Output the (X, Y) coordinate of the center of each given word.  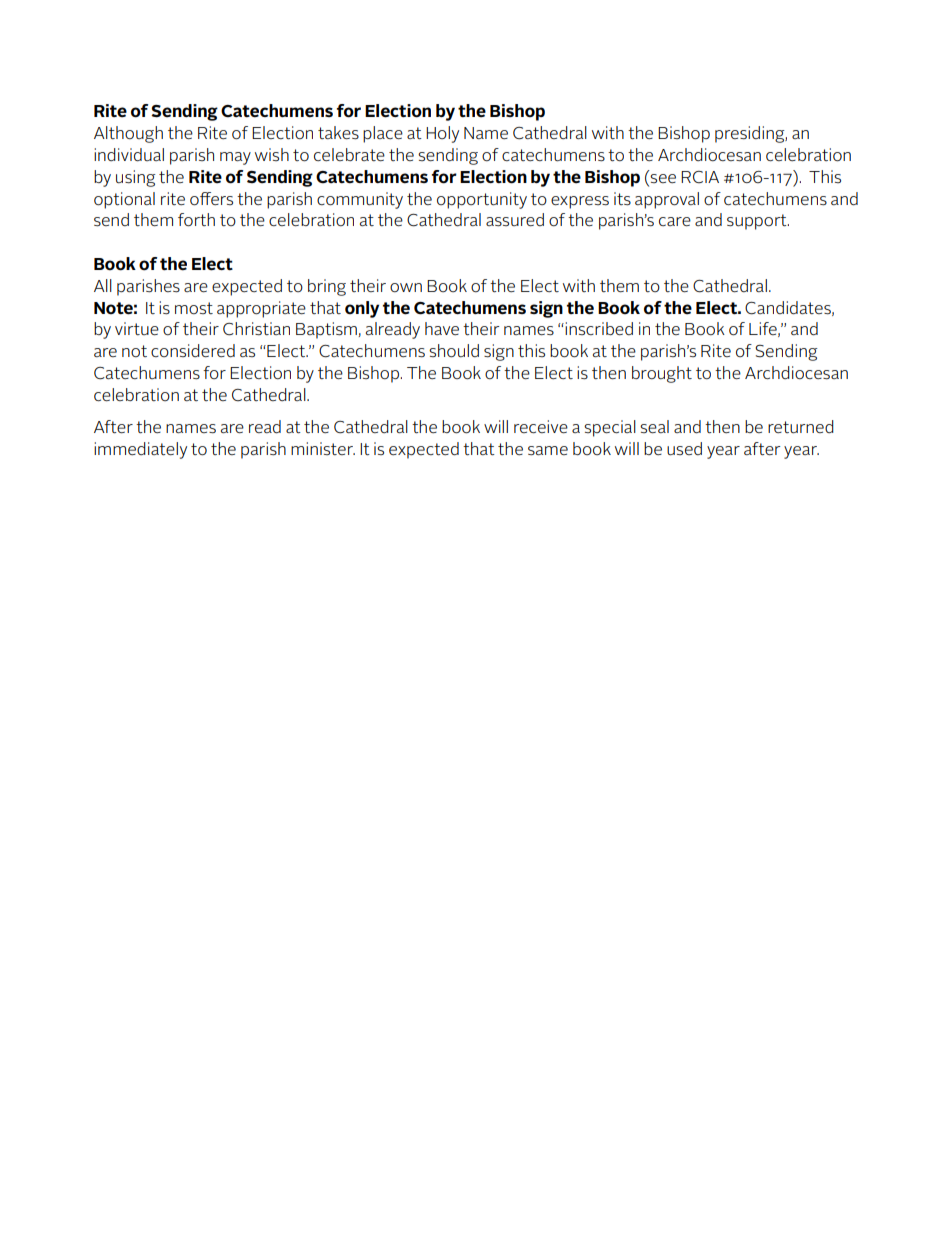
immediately (140, 450)
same (548, 451)
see (663, 178)
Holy (442, 134)
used (684, 449)
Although (128, 134)
